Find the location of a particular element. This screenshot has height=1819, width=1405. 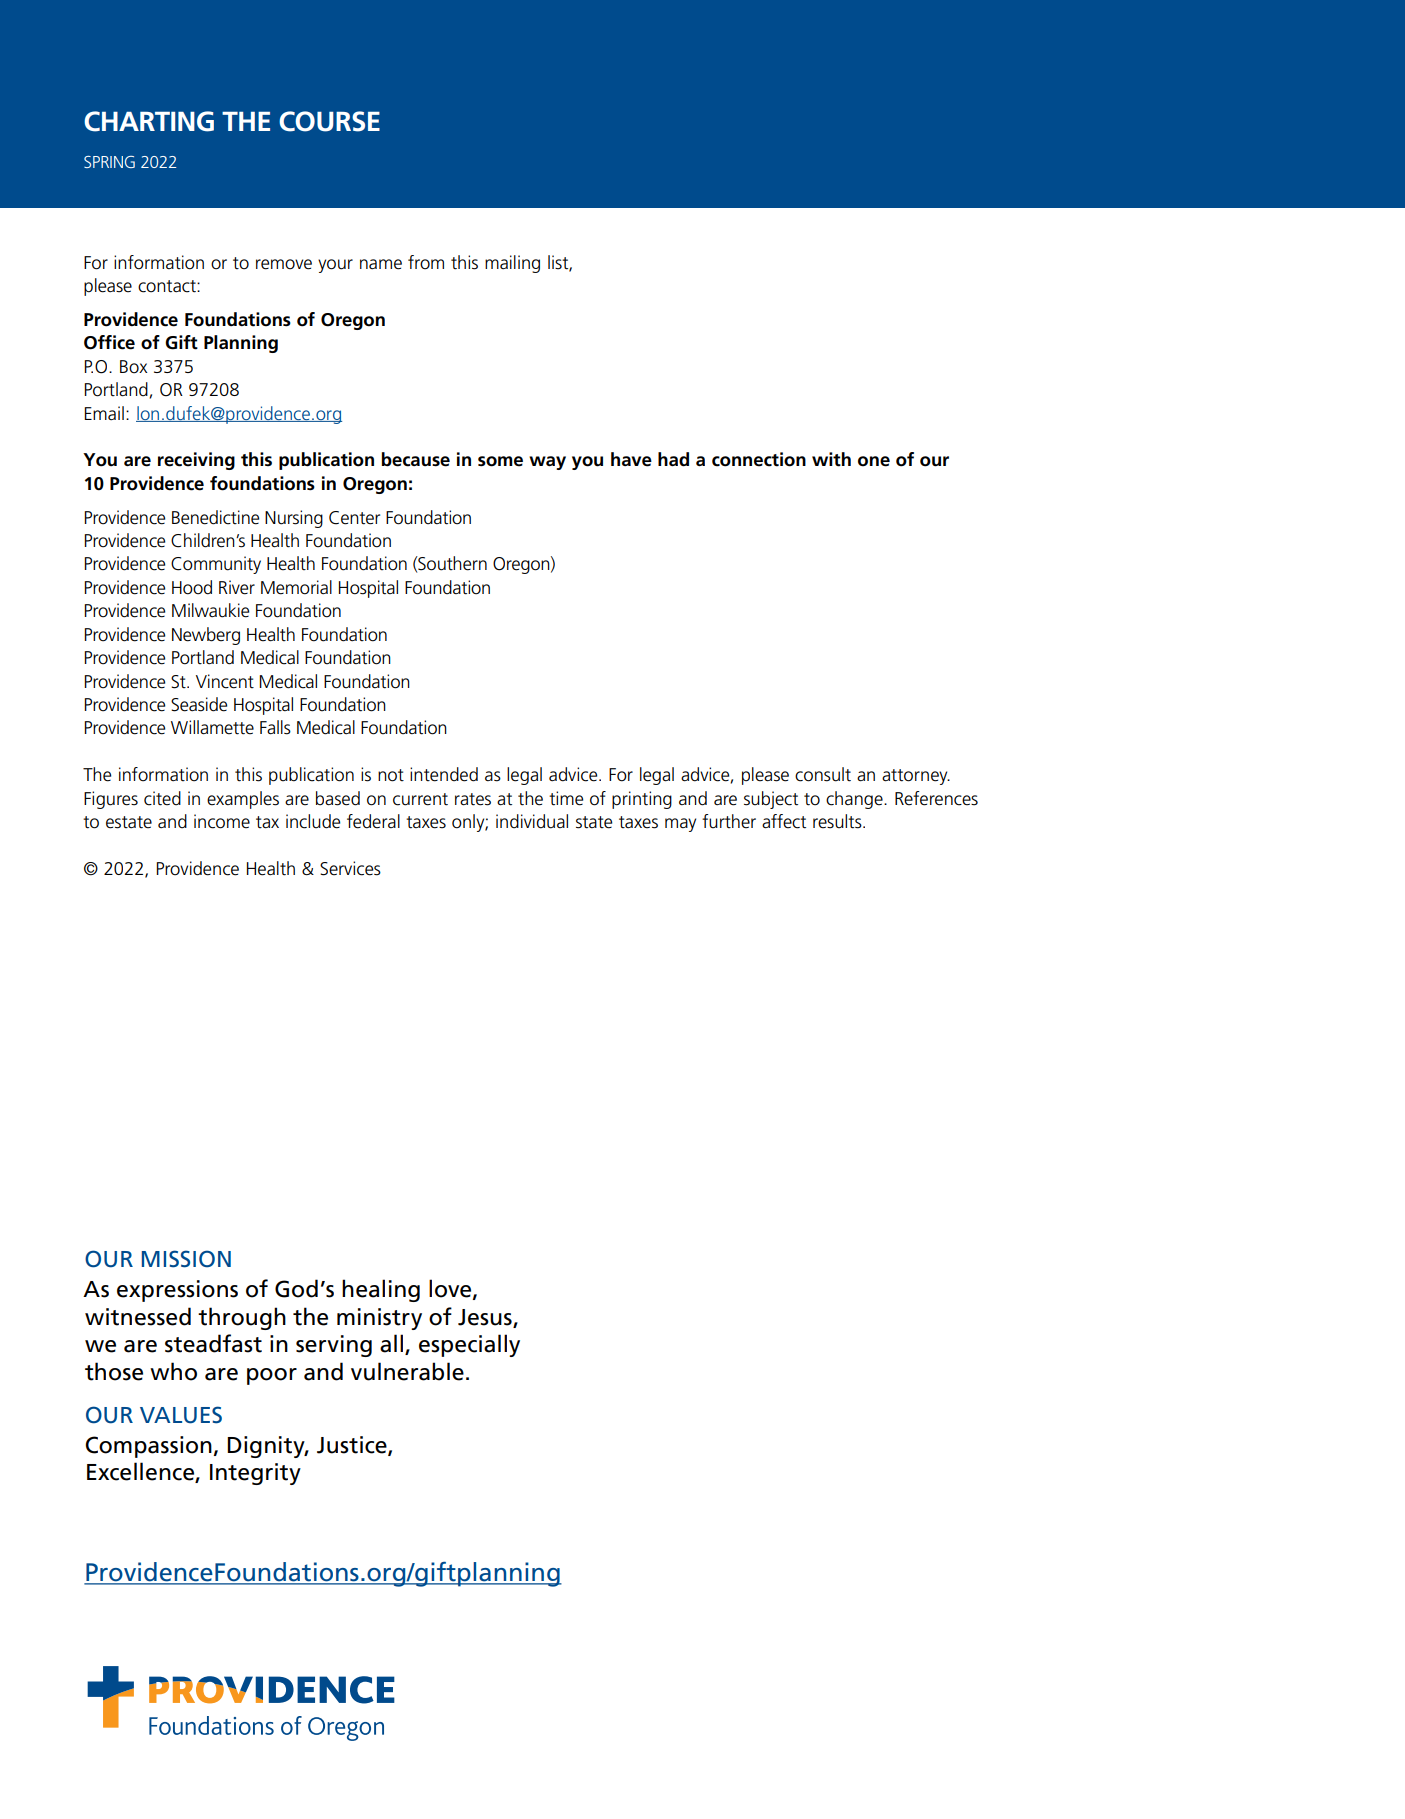

some is located at coordinates (500, 461).
